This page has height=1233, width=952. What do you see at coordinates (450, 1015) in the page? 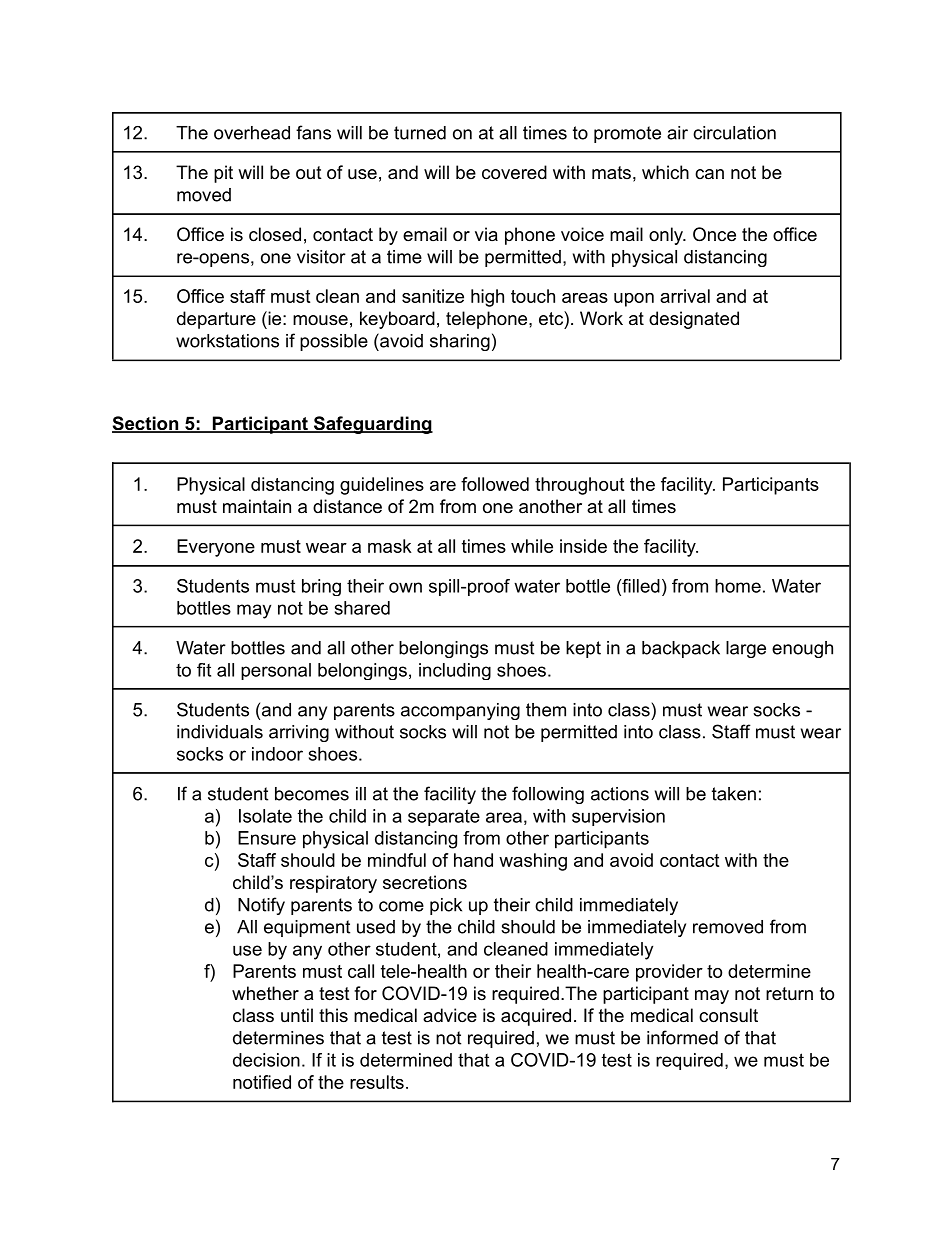
I see `advice` at bounding box center [450, 1015].
